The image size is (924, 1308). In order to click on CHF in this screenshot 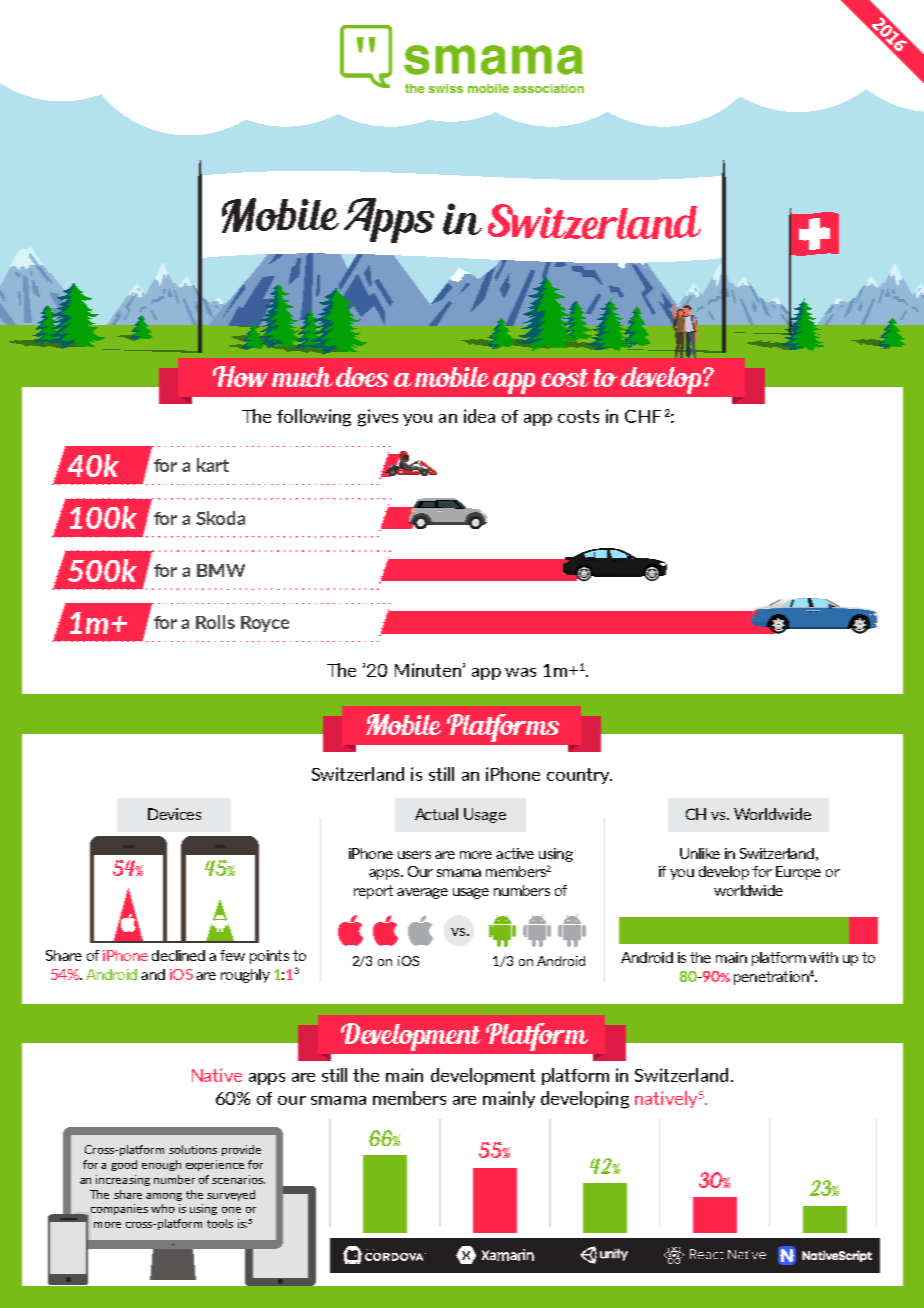, I will do `click(643, 416)`.
